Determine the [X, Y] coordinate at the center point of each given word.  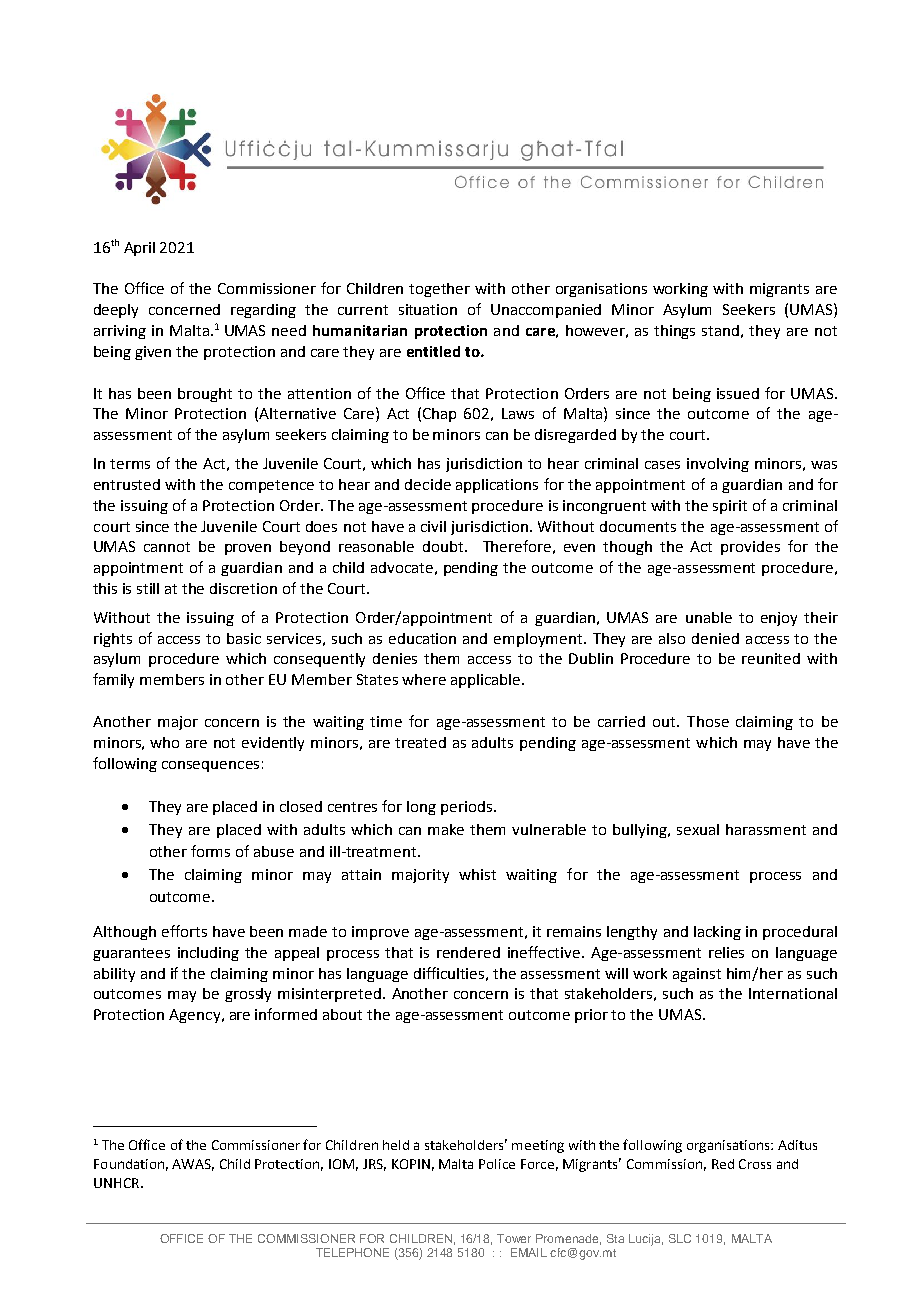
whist [477, 874]
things [674, 332]
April [139, 249]
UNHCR [116, 1183]
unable [709, 617]
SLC [680, 1238]
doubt [444, 546]
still [148, 588]
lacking [717, 933]
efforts [184, 931]
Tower [514, 1238]
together [439, 290]
